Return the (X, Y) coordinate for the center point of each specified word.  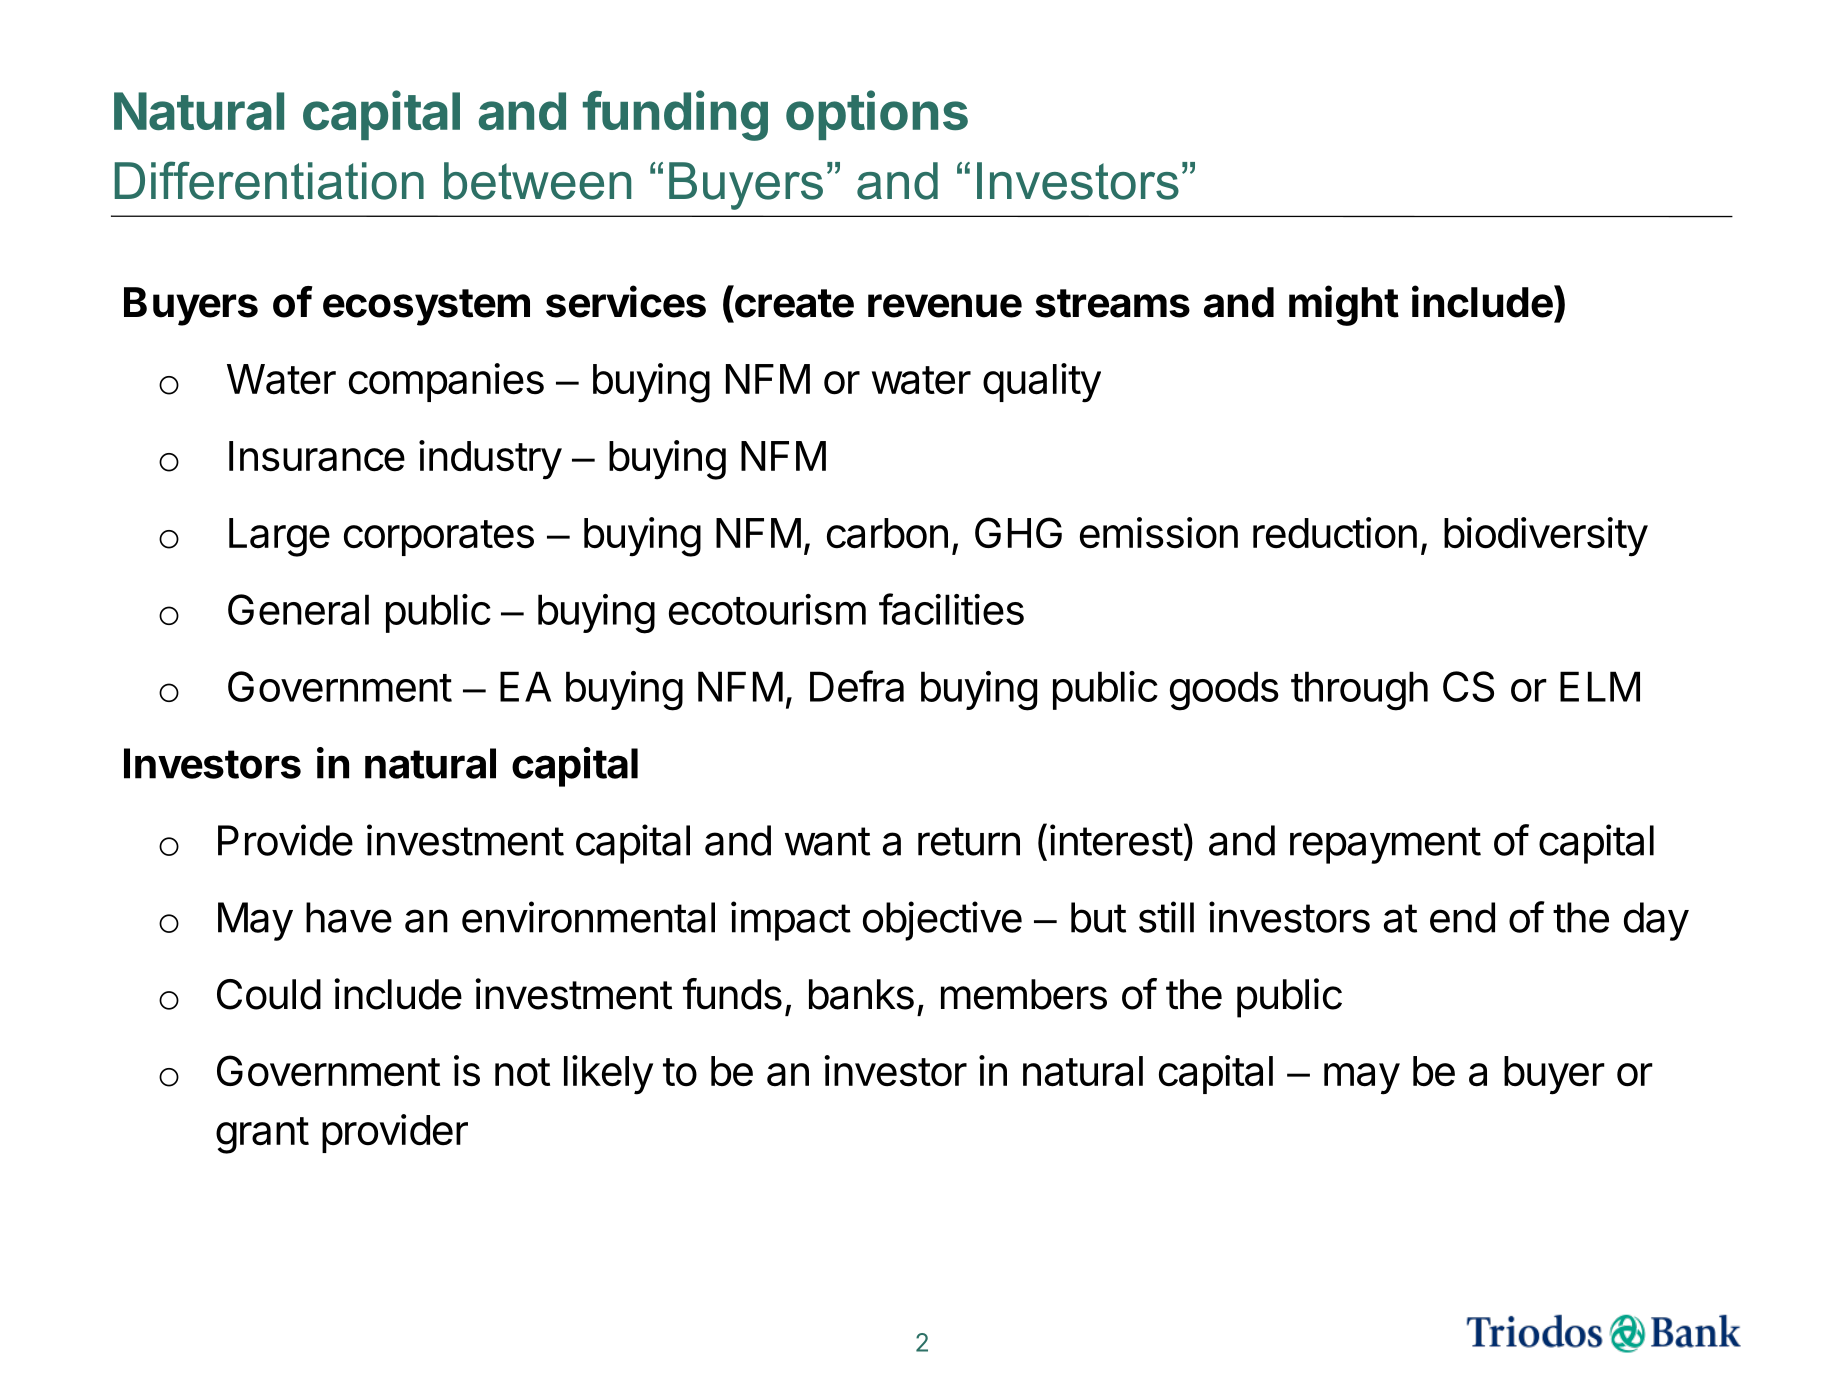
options (877, 115)
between (537, 181)
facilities (951, 609)
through (1359, 691)
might (1344, 305)
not (522, 1072)
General (298, 609)
